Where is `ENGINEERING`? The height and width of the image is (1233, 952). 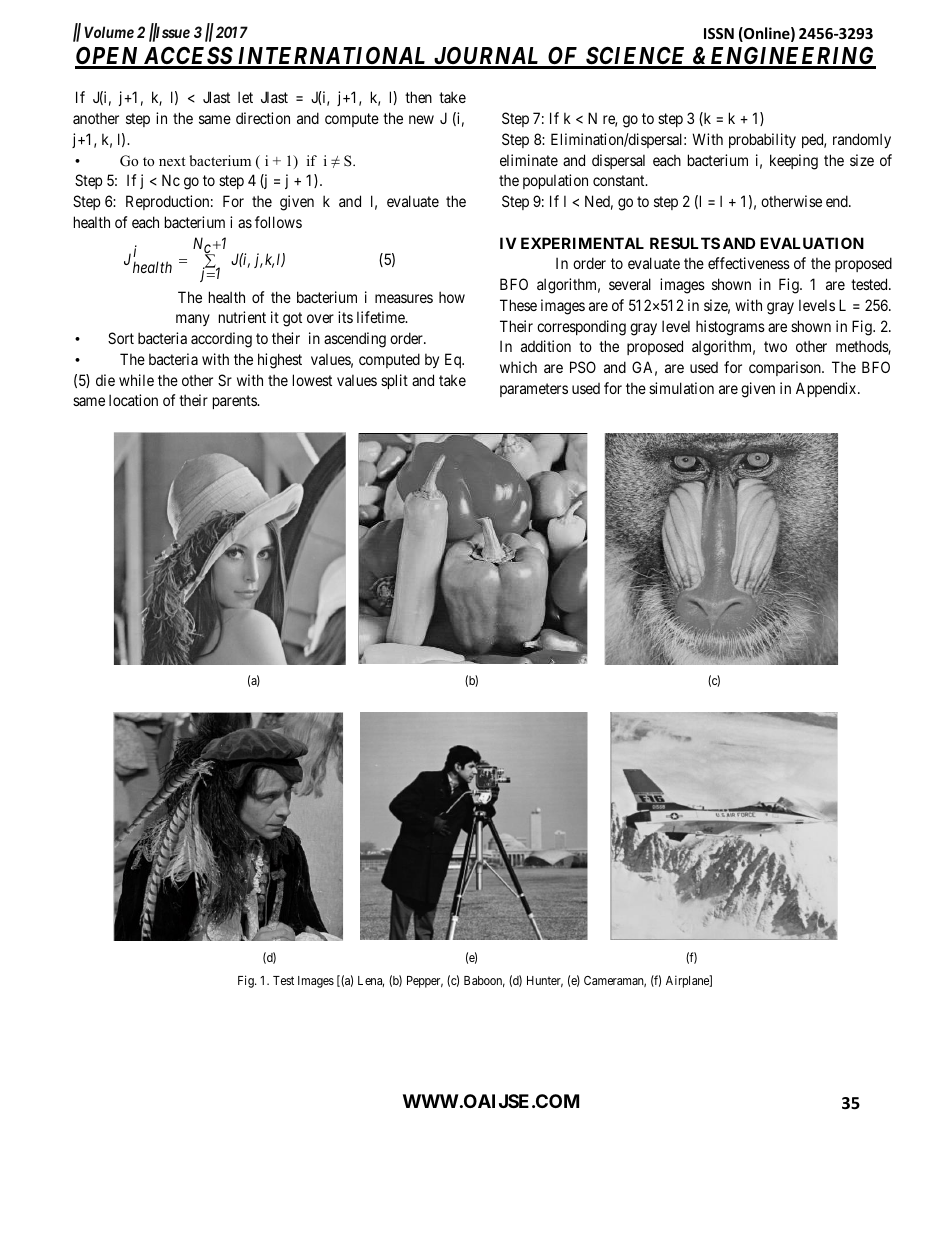
ENGINEERING is located at coordinates (792, 57).
